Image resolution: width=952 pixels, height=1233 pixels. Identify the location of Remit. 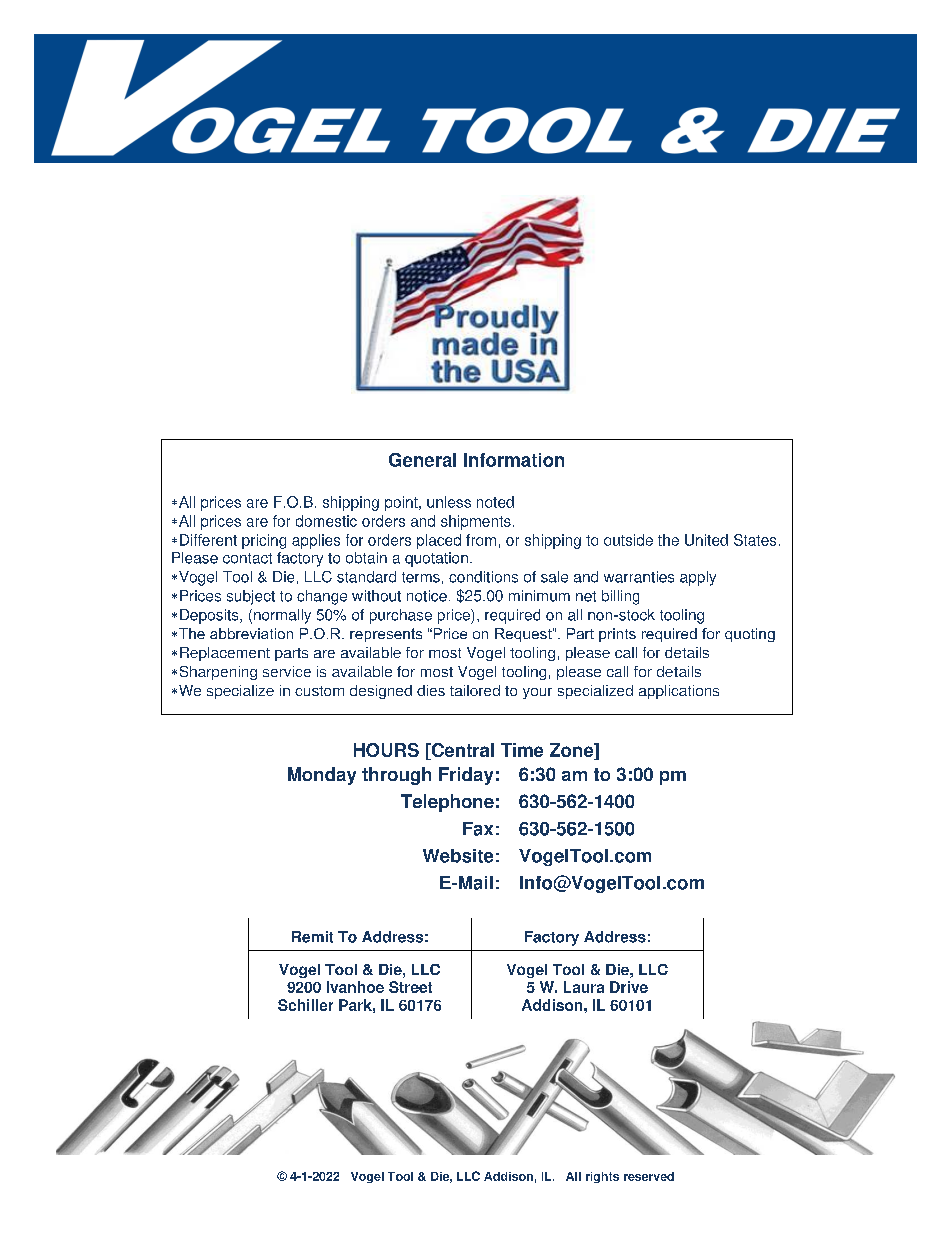
(312, 937).
